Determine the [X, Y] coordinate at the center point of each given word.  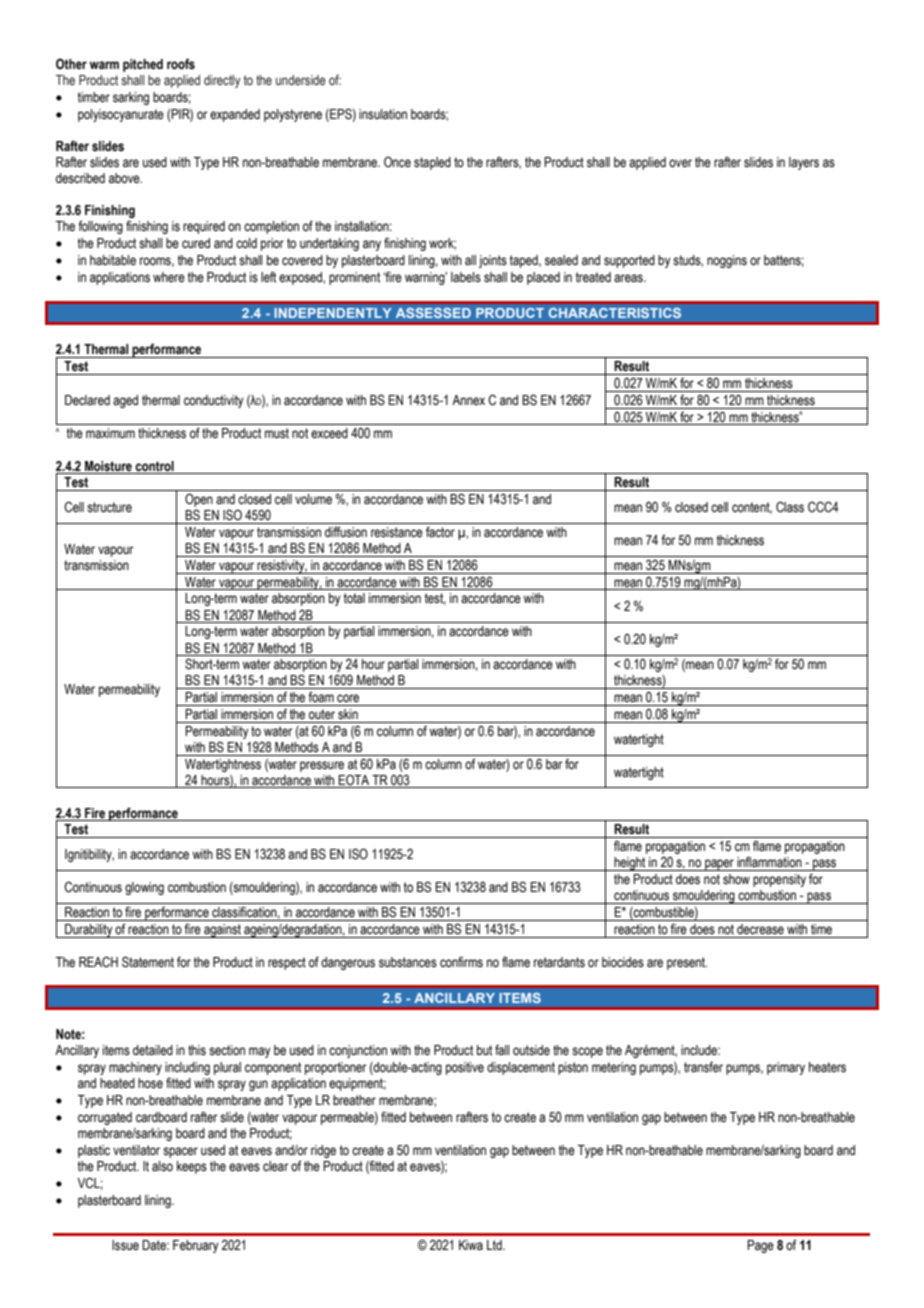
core [348, 698]
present [687, 963]
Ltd [495, 1245]
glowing [144, 888]
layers [804, 163]
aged [125, 401]
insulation [383, 114]
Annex [468, 400]
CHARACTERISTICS [614, 313]
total [354, 598]
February [196, 1246]
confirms [461, 962]
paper [719, 865]
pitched [143, 65]
